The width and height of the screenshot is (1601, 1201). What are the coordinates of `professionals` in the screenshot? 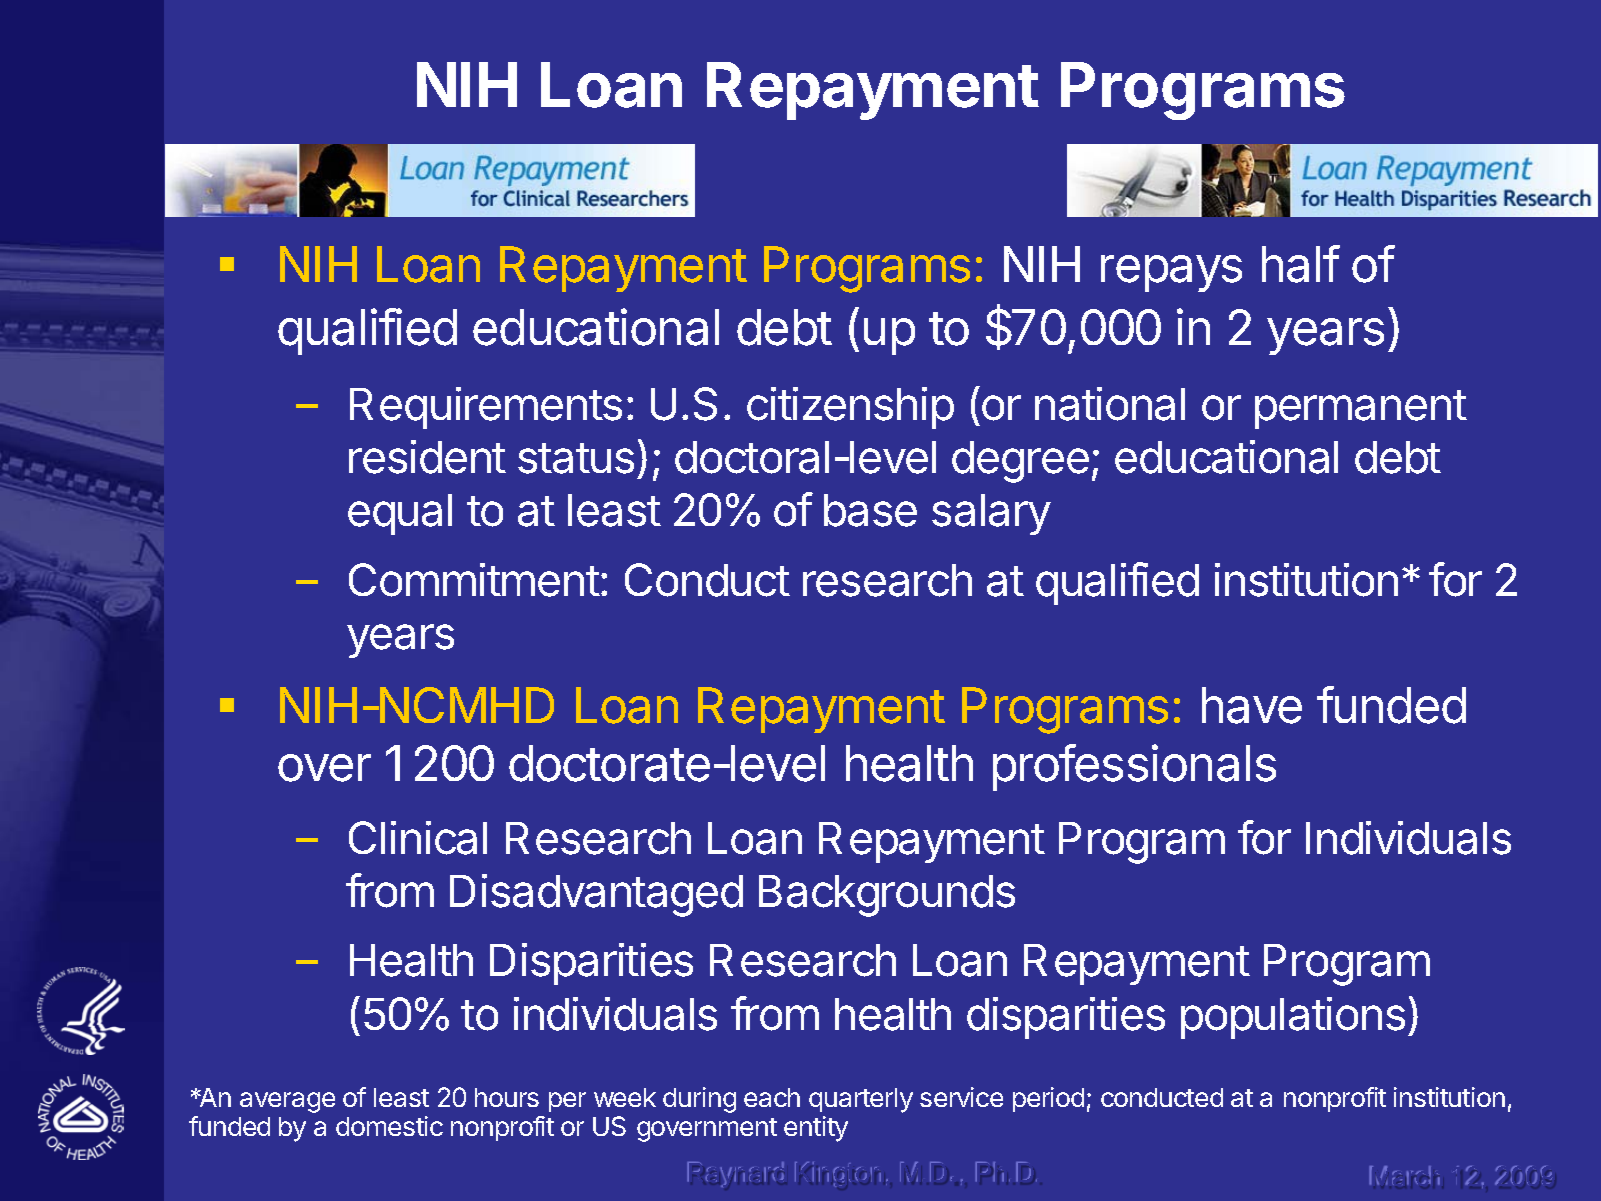 It's located at (1134, 767).
